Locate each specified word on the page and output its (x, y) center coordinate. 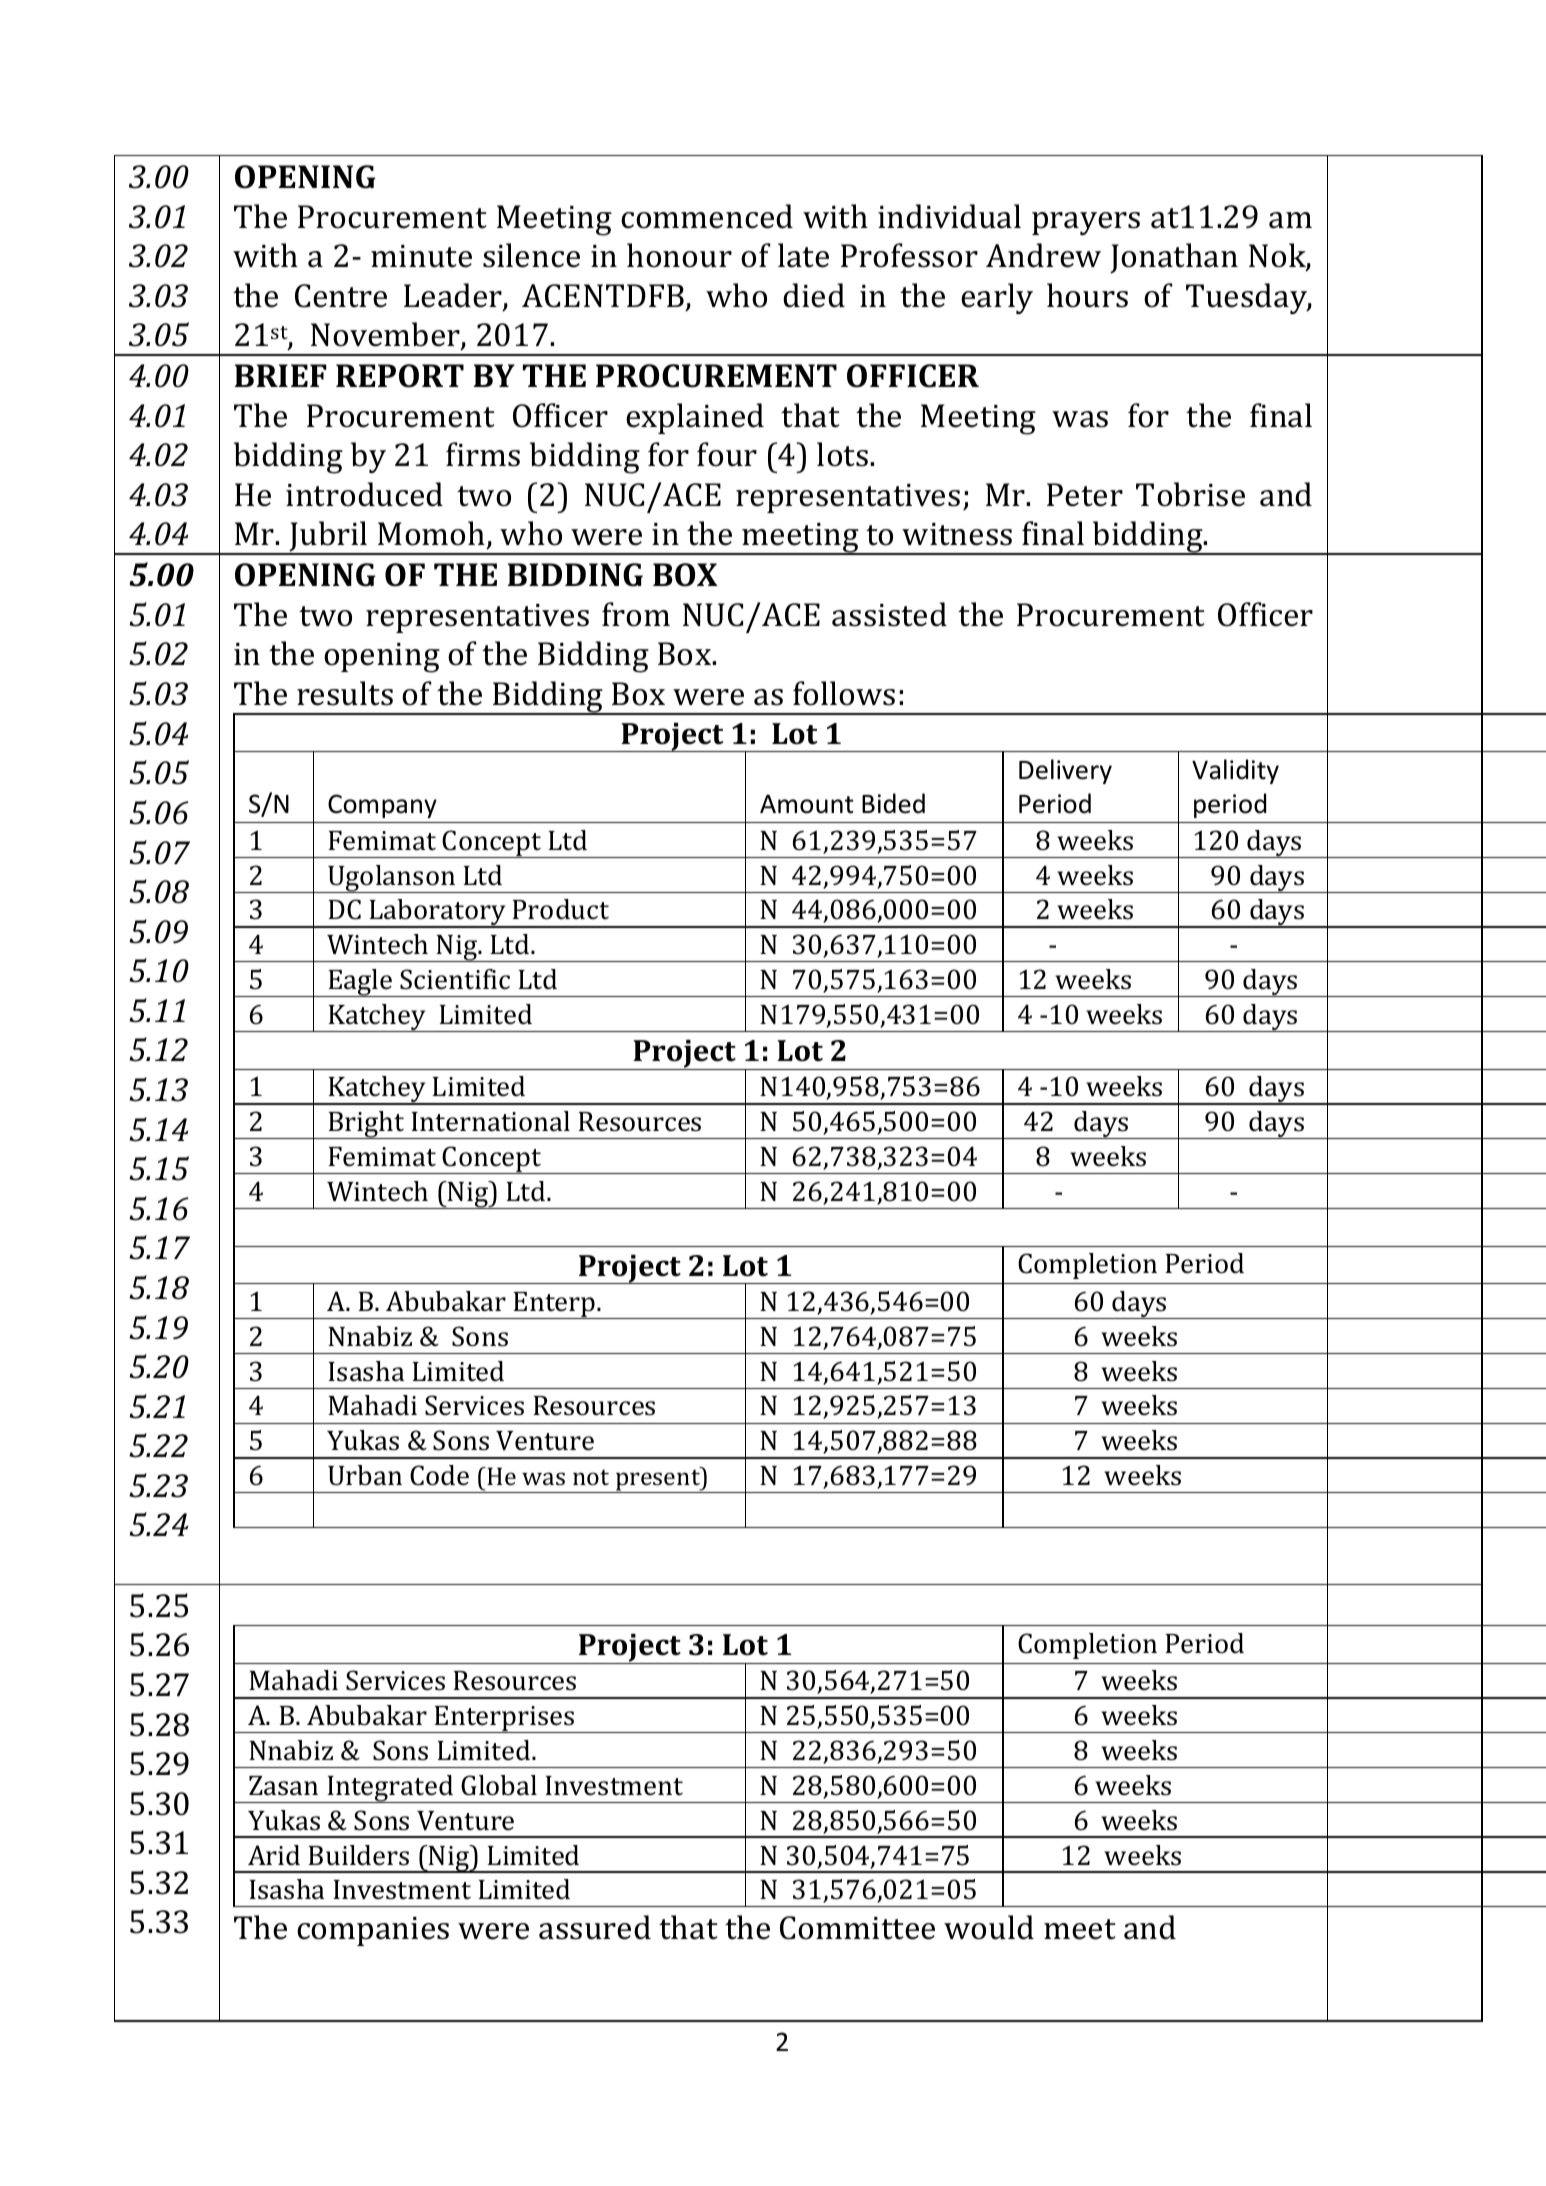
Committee (857, 1928)
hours (1087, 295)
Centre (341, 296)
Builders (358, 1855)
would (989, 1927)
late (803, 255)
